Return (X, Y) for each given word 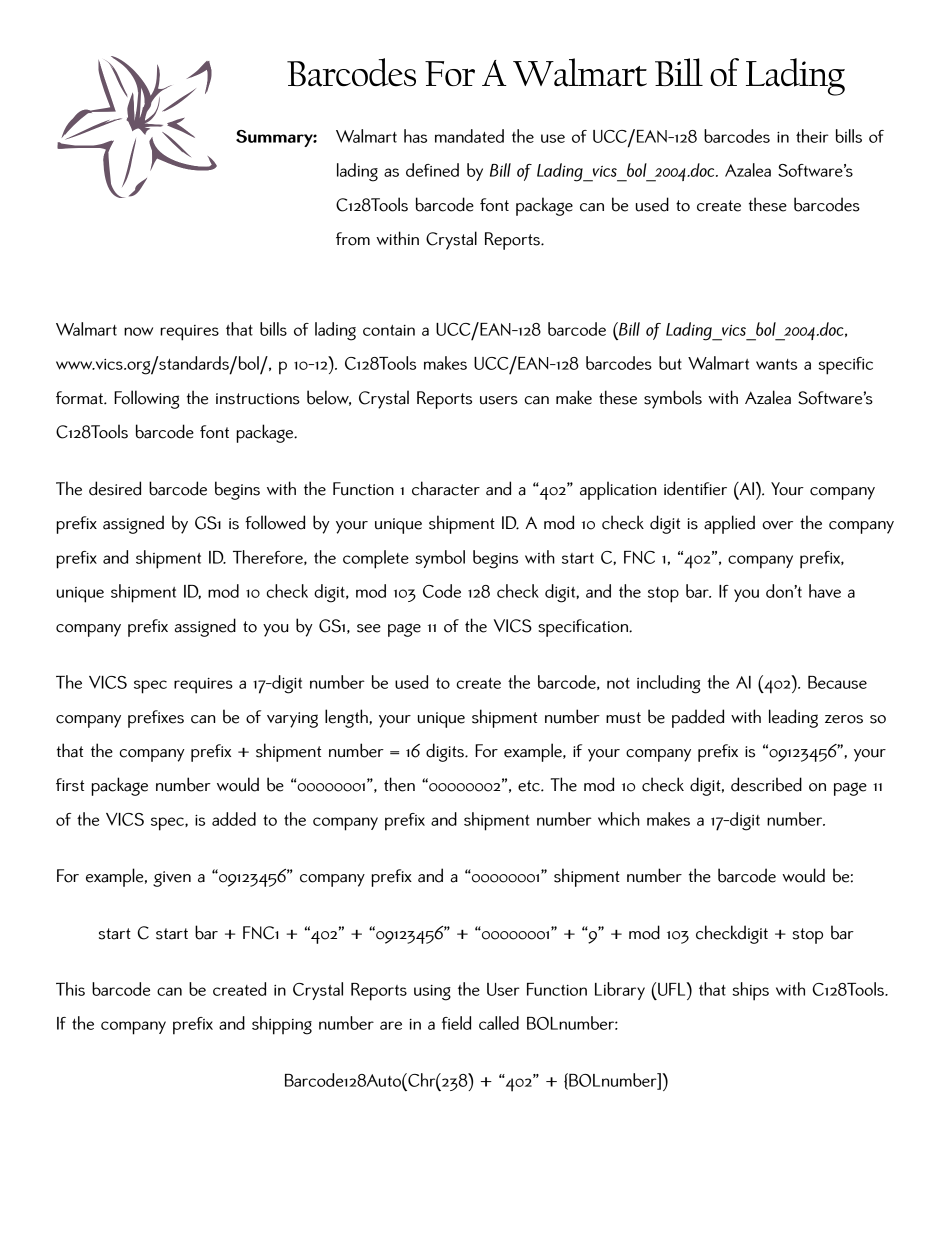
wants (776, 364)
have (825, 591)
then (399, 784)
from (353, 239)
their (812, 136)
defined (432, 170)
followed (275, 522)
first (70, 785)
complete (376, 559)
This (70, 989)
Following (146, 399)
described (766, 784)
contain (389, 330)
